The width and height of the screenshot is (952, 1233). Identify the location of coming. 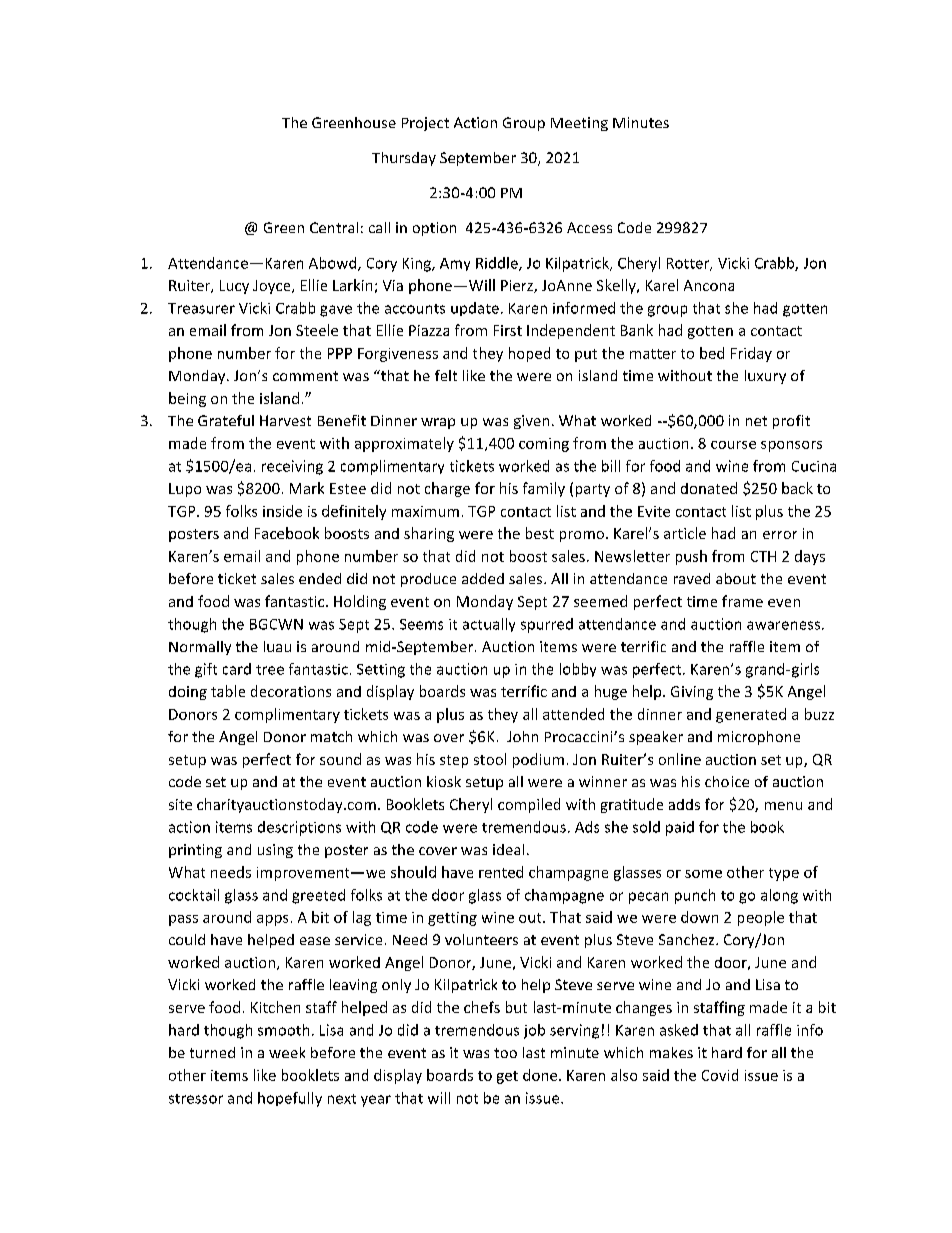
(544, 445).
